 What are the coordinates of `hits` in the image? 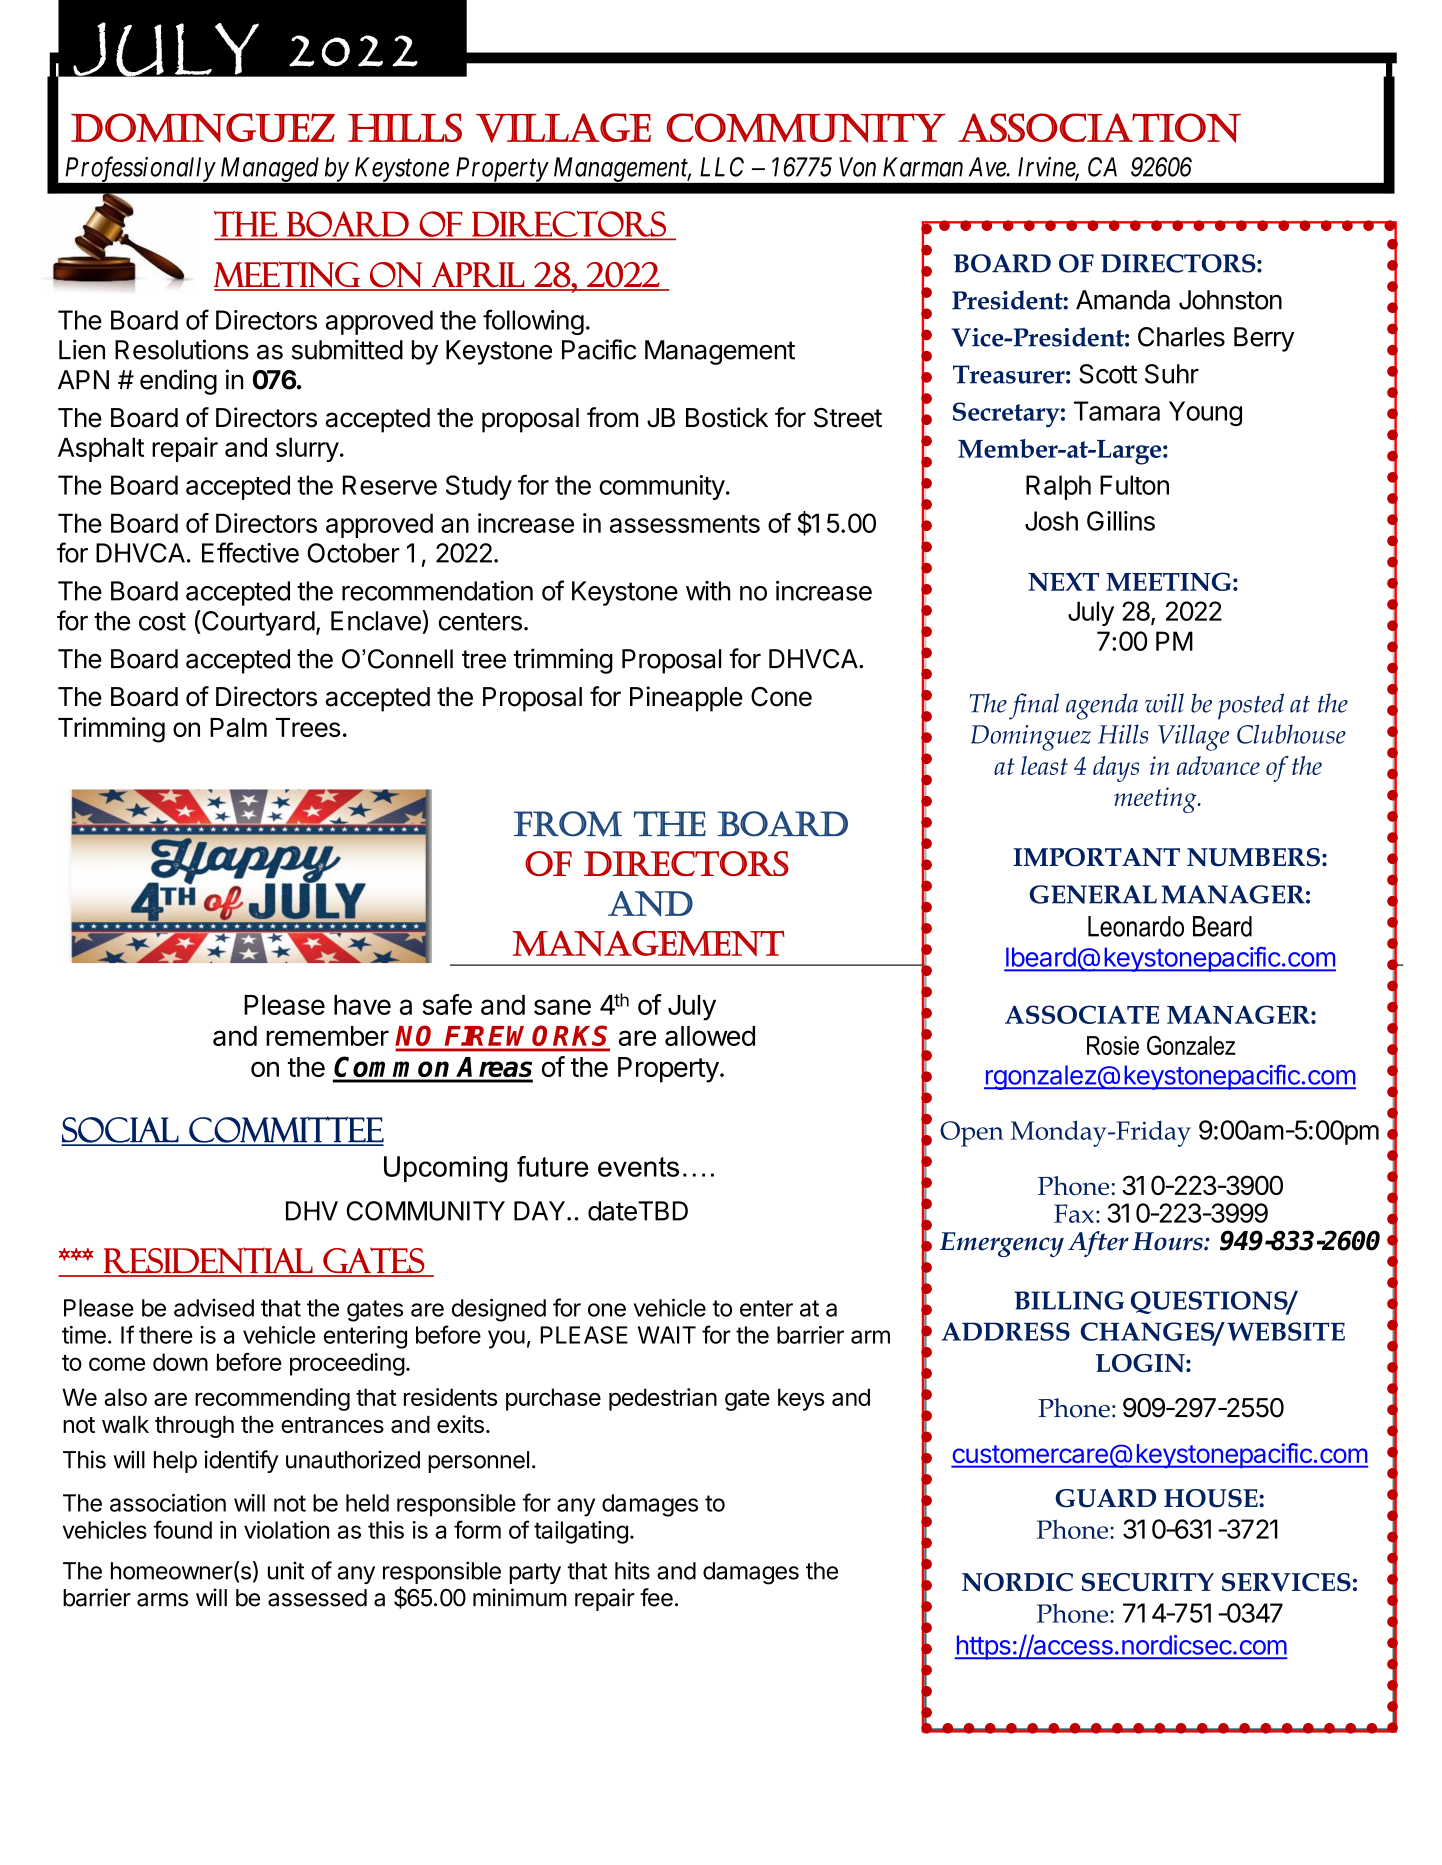 It's located at (632, 1570).
